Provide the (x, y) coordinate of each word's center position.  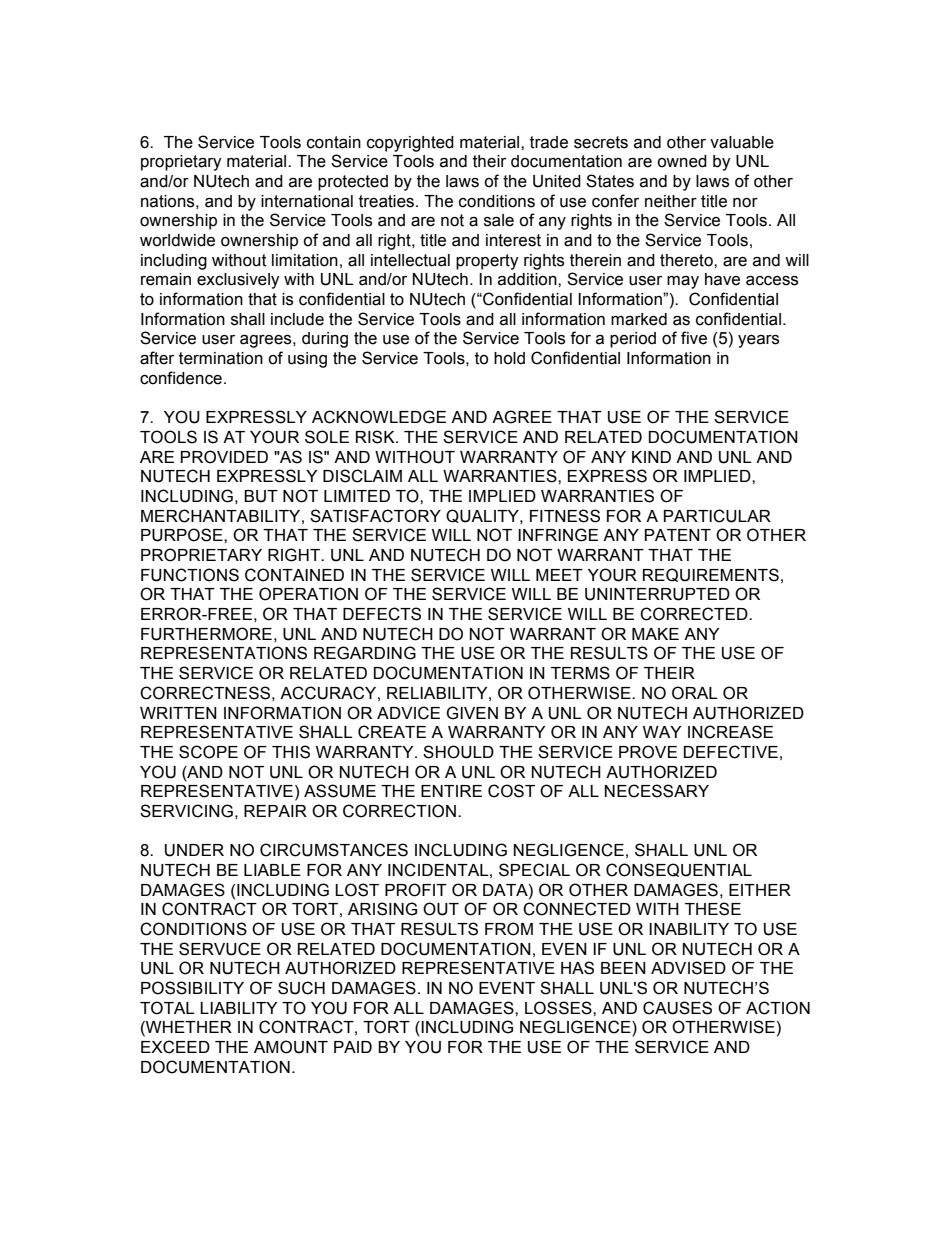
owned (682, 161)
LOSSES (559, 1008)
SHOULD (458, 752)
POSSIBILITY (192, 988)
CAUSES (677, 1008)
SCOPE (208, 752)
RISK (376, 437)
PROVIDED (224, 457)
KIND (651, 457)
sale (499, 220)
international (307, 201)
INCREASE (730, 732)
